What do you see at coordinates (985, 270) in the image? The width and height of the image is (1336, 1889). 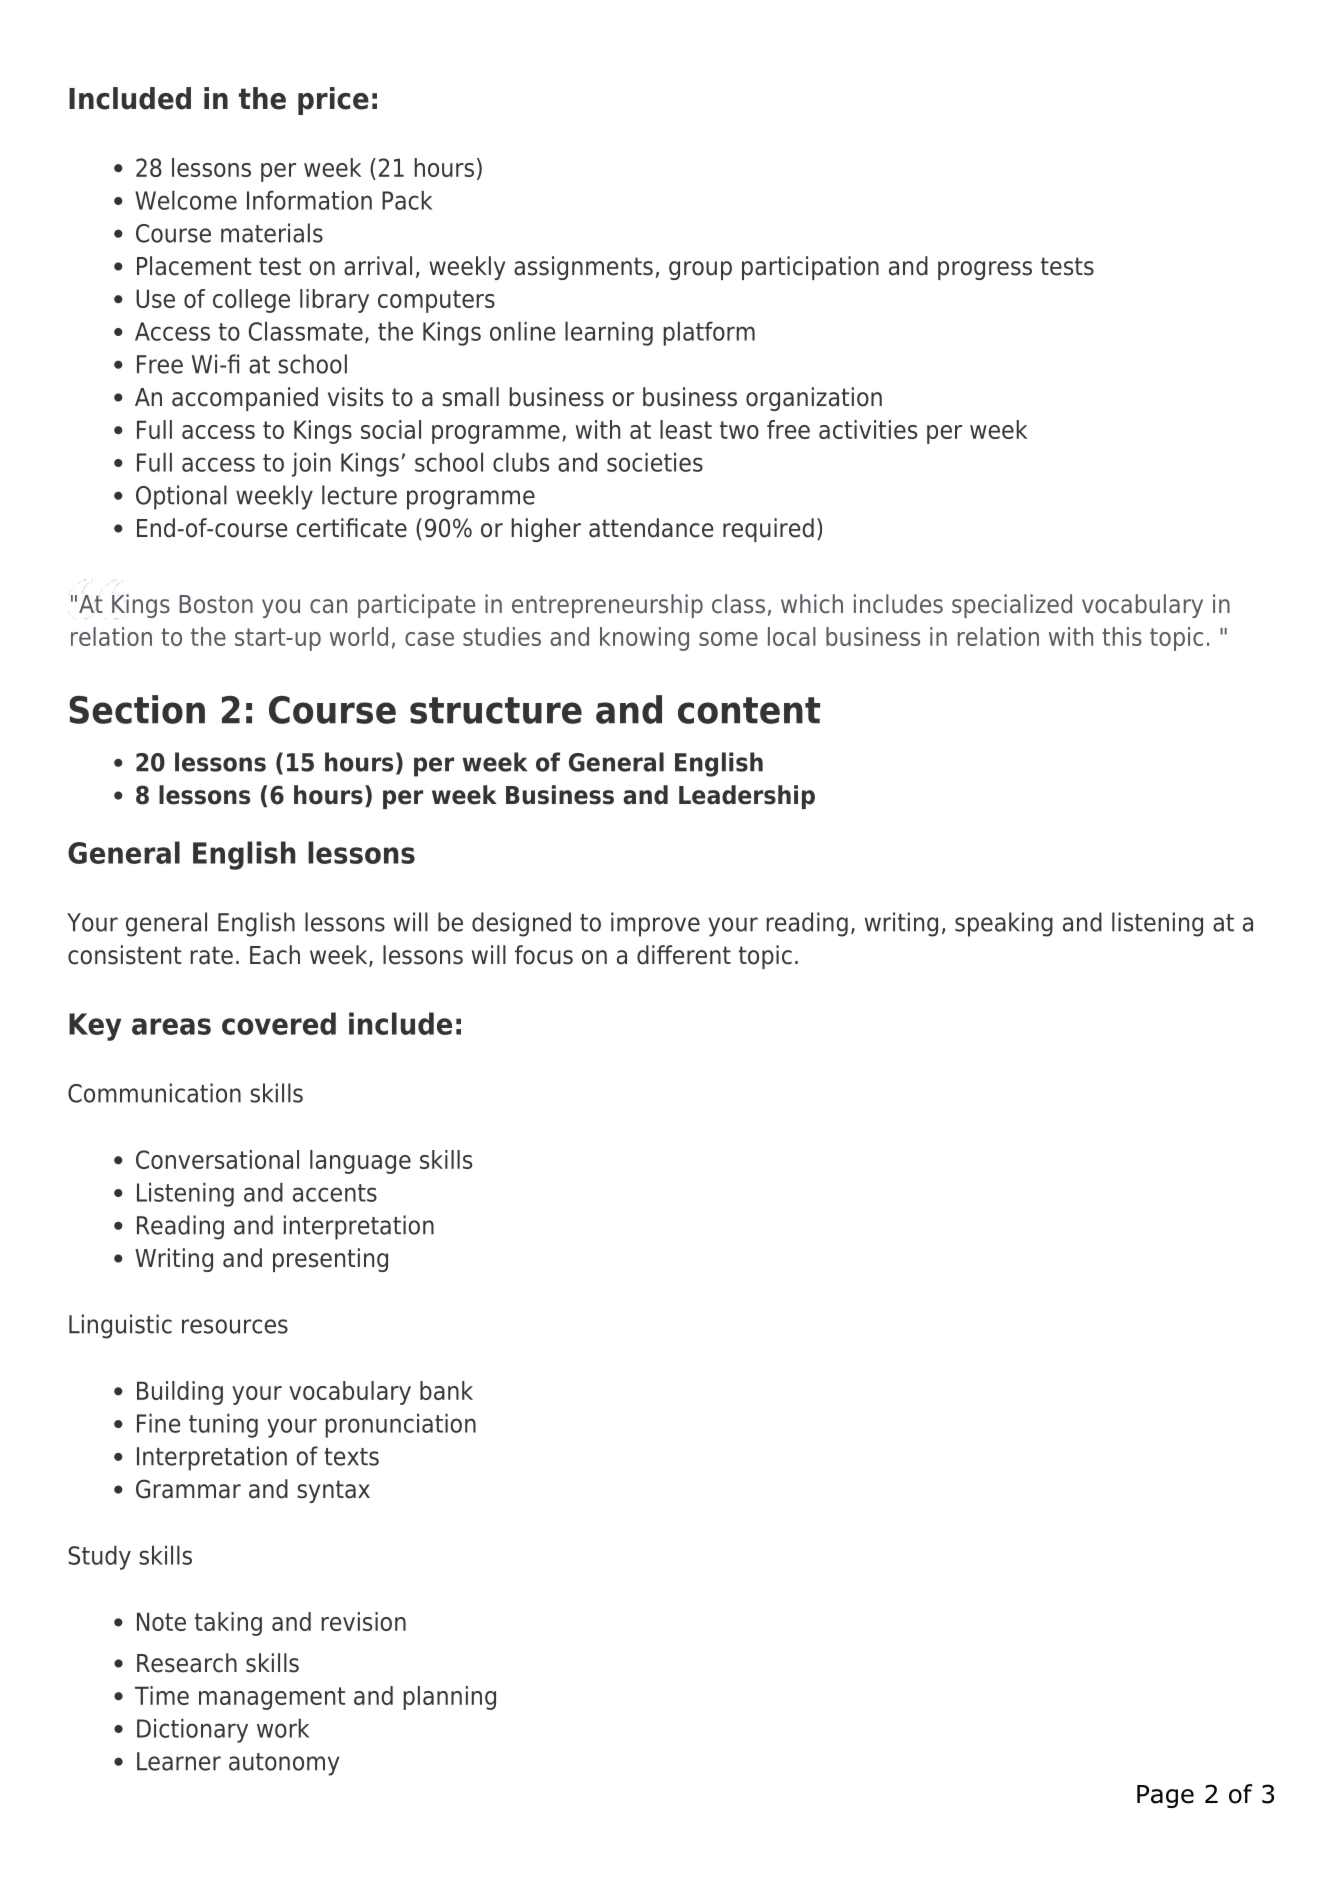 I see `progress` at bounding box center [985, 270].
